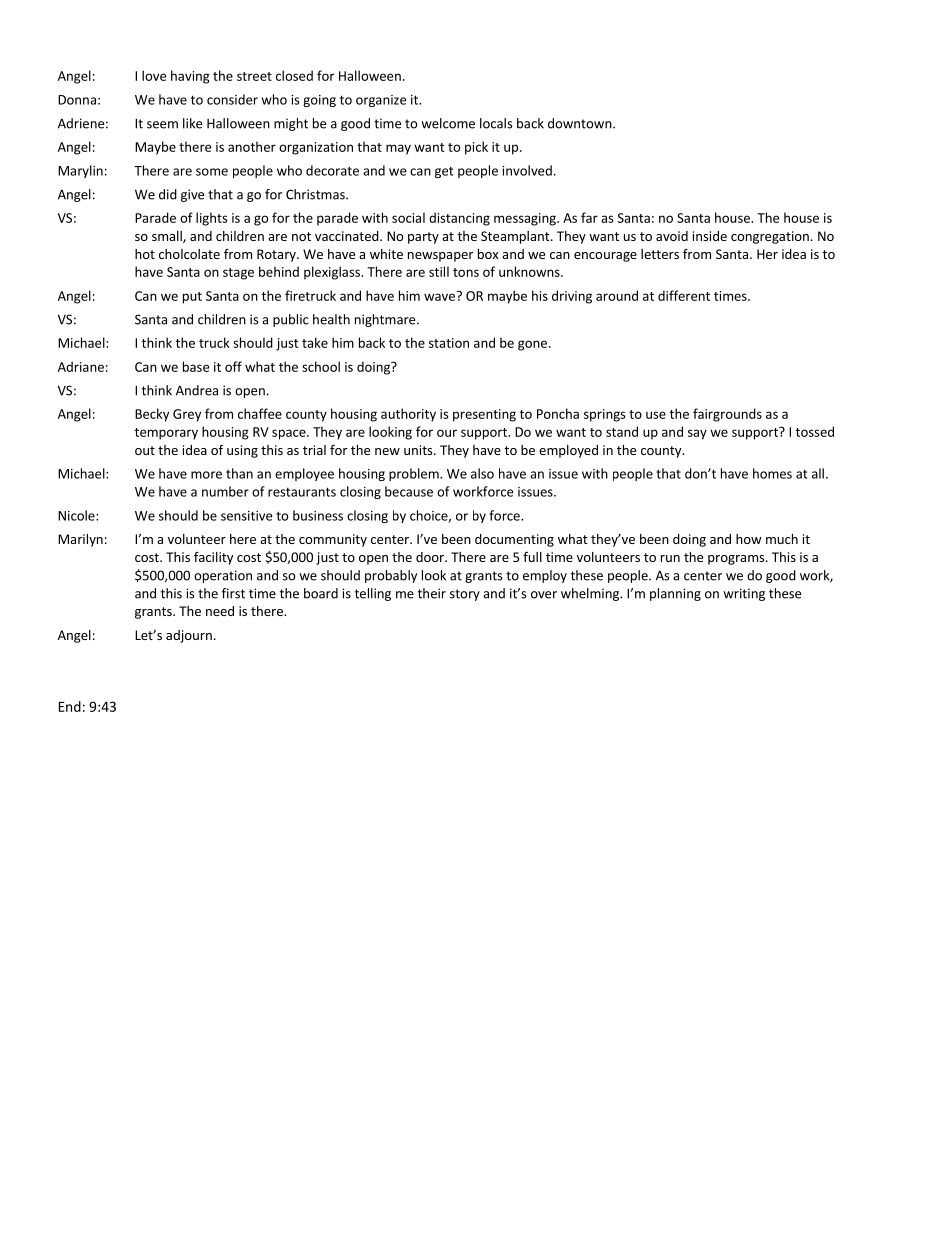 The width and height of the document is (952, 1233). Describe the element at coordinates (154, 75) in the document. I see `love` at that location.
